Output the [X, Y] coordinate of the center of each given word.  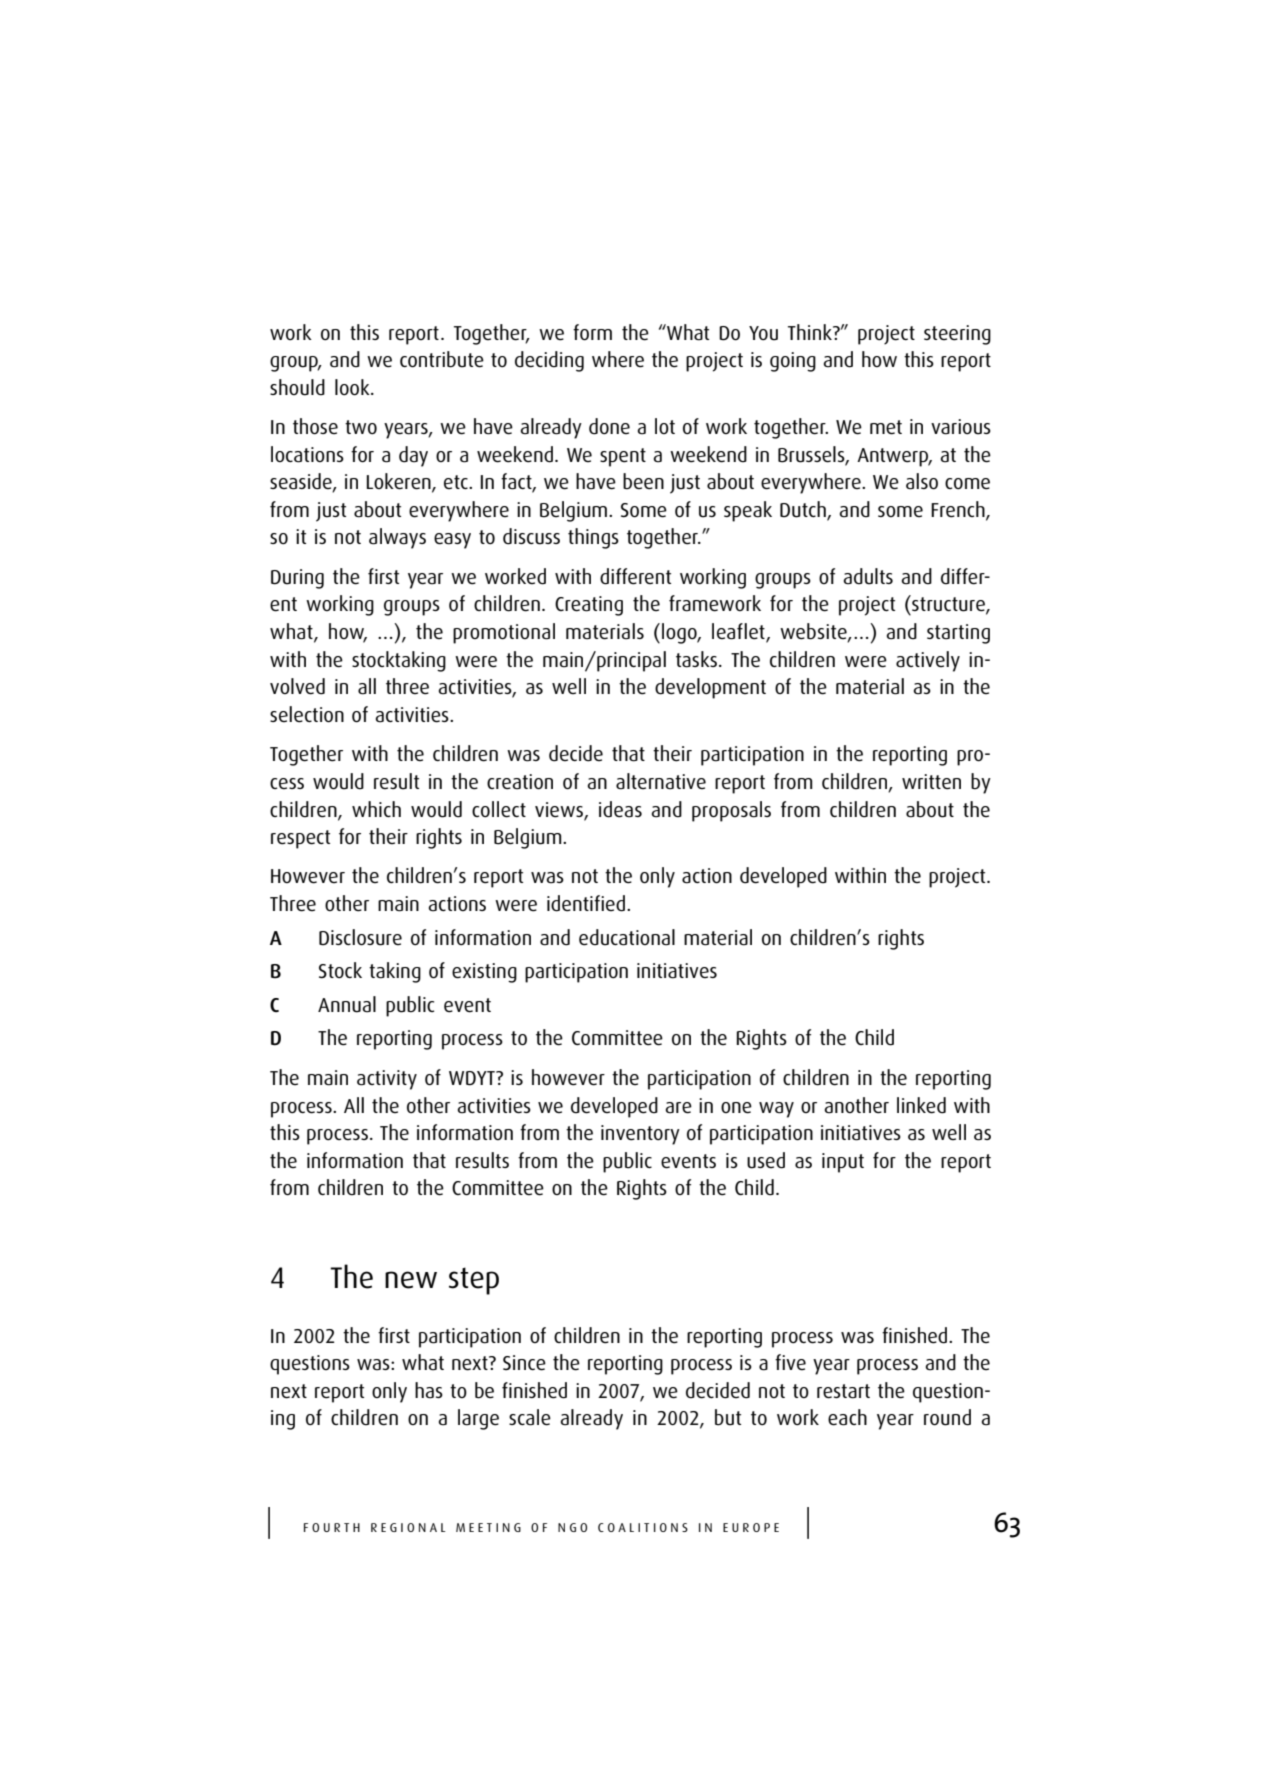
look [353, 387]
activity [387, 1080]
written [931, 782]
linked [921, 1105]
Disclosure [360, 937]
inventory [640, 1135]
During [297, 579]
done [609, 426]
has [429, 1390]
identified [586, 903]
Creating [589, 606]
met [886, 427]
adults [868, 576]
